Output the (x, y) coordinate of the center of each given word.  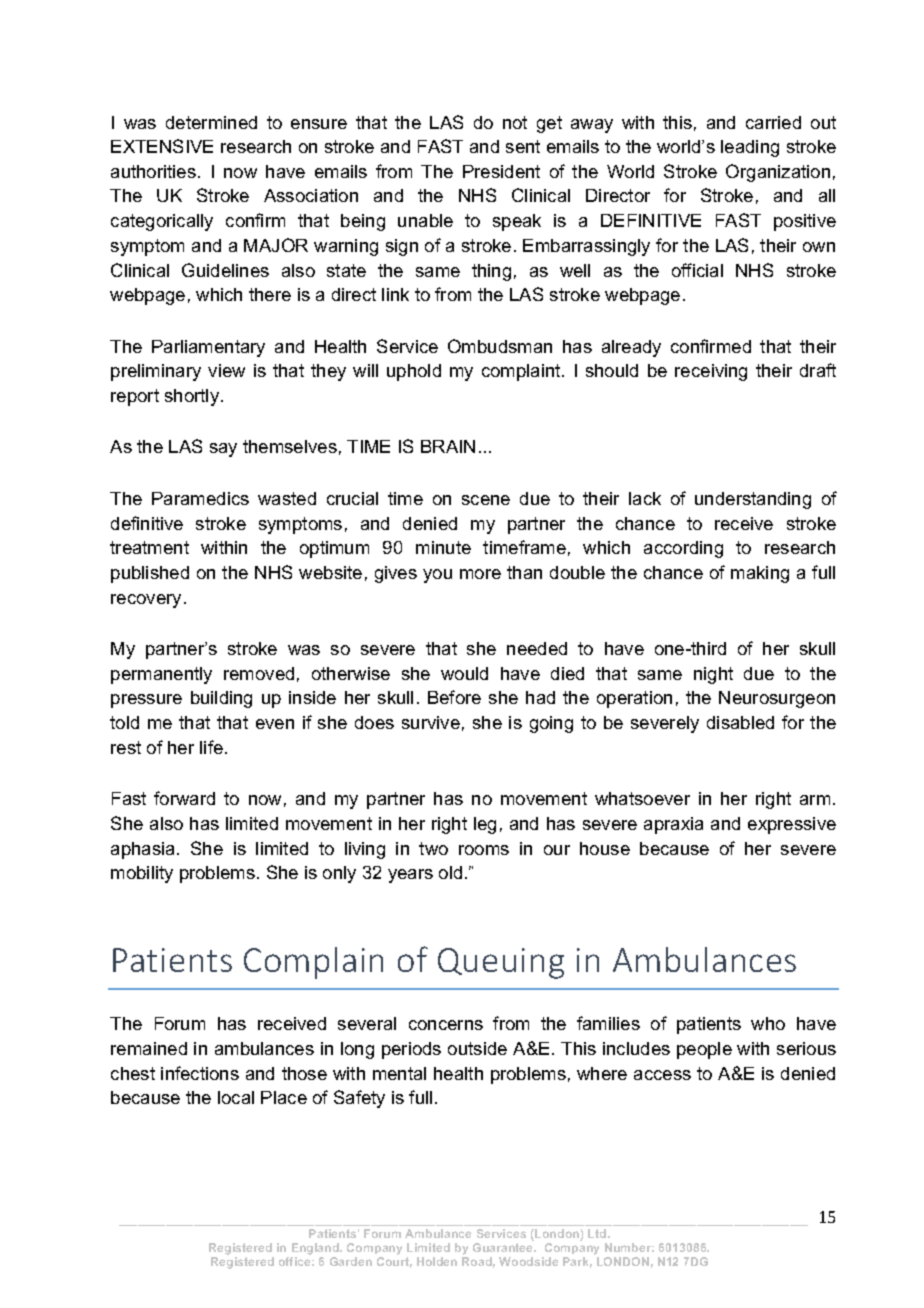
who (768, 1023)
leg (485, 825)
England (317, 1249)
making (760, 574)
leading (750, 148)
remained (149, 1048)
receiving (711, 372)
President (501, 171)
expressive (792, 825)
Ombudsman (500, 346)
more (480, 574)
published (150, 574)
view (226, 370)
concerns (446, 1025)
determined (211, 122)
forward (184, 798)
